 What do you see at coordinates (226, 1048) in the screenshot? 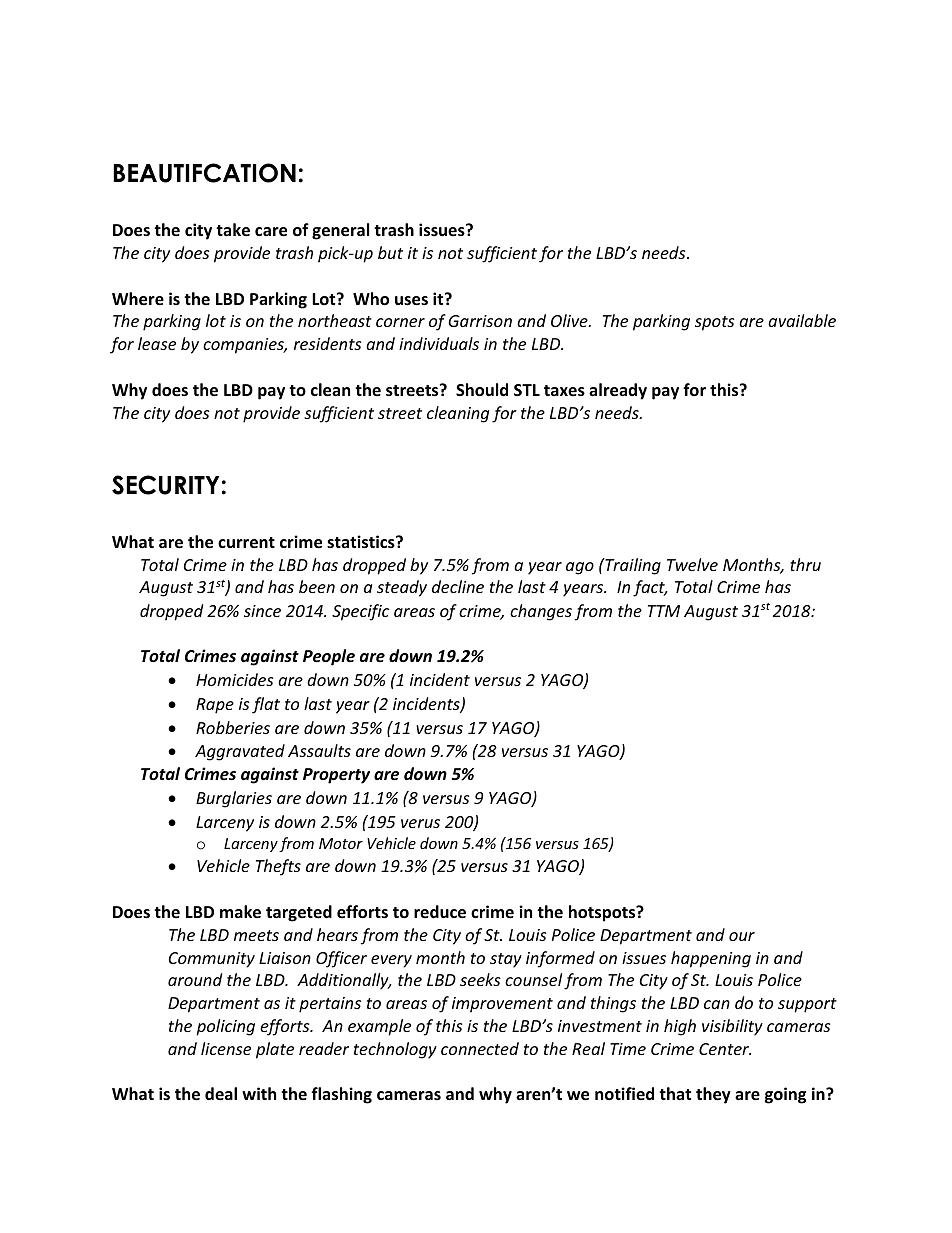
I see `license` at bounding box center [226, 1048].
